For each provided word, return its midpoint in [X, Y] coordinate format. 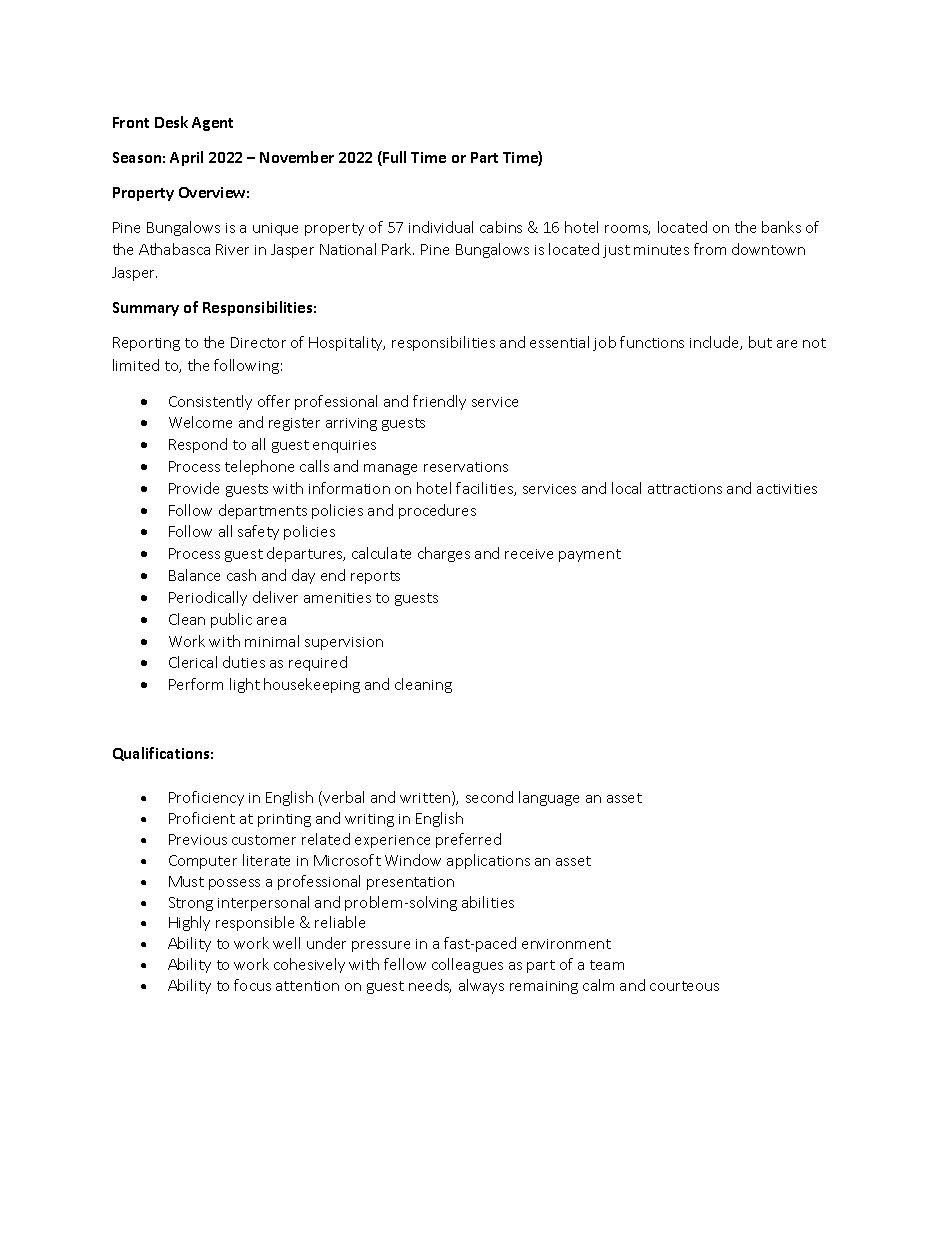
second [489, 797]
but [760, 342]
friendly [439, 402]
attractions [685, 489]
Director [258, 342]
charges [444, 554]
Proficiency [206, 798]
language [549, 798]
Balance [194, 575]
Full [393, 158]
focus [252, 985]
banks [781, 227]
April [186, 158]
